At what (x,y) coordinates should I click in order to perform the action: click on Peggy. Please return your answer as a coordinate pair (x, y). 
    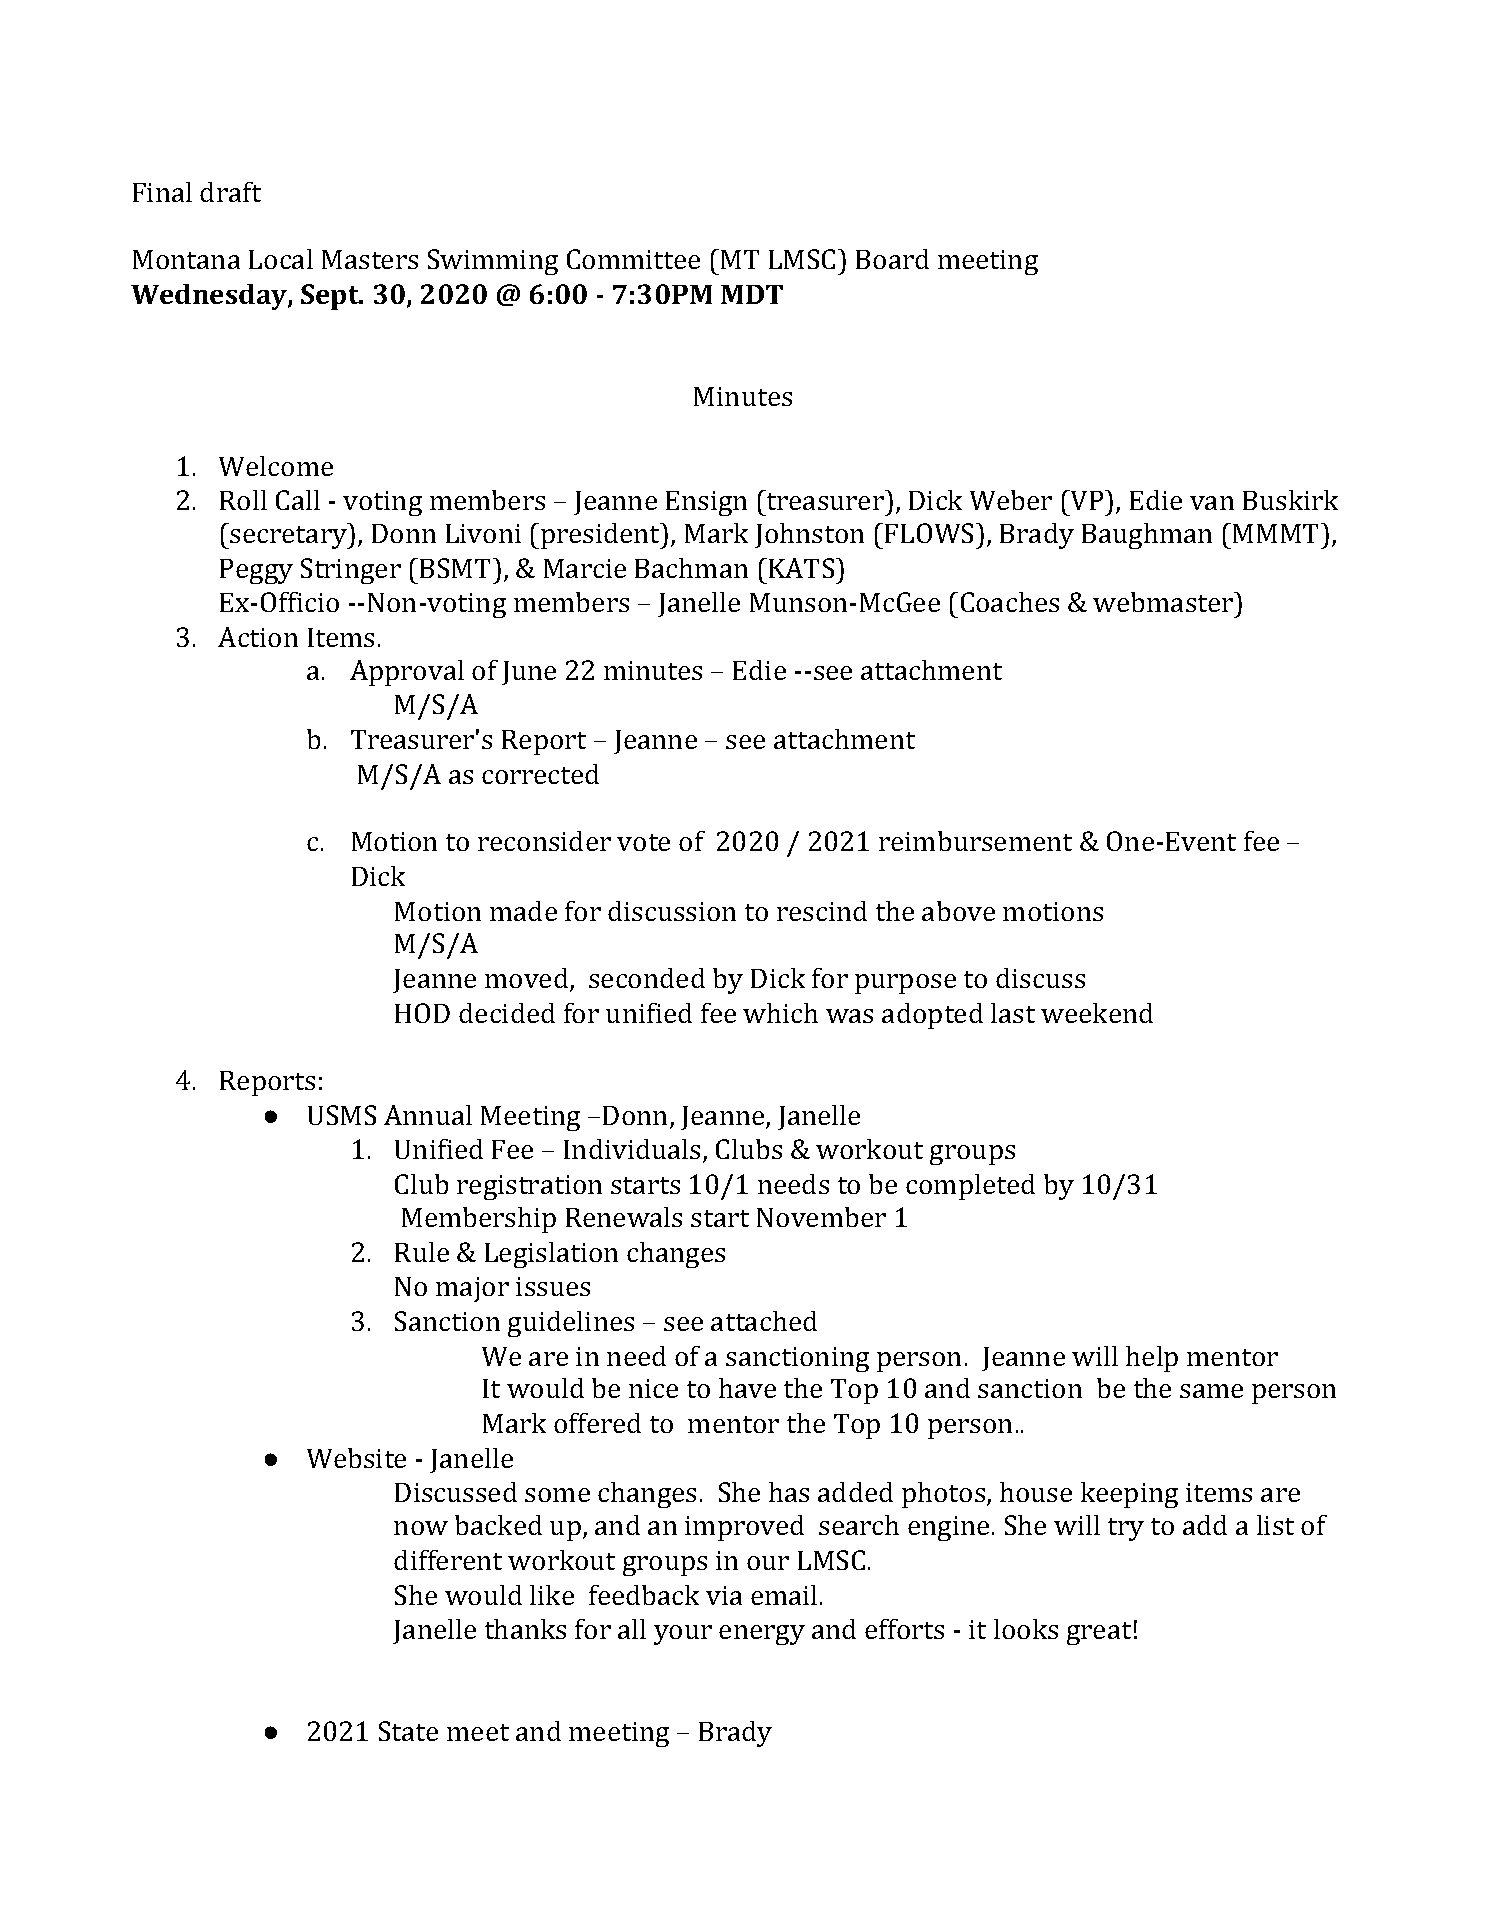
    Looking at the image, I should click on (256, 571).
